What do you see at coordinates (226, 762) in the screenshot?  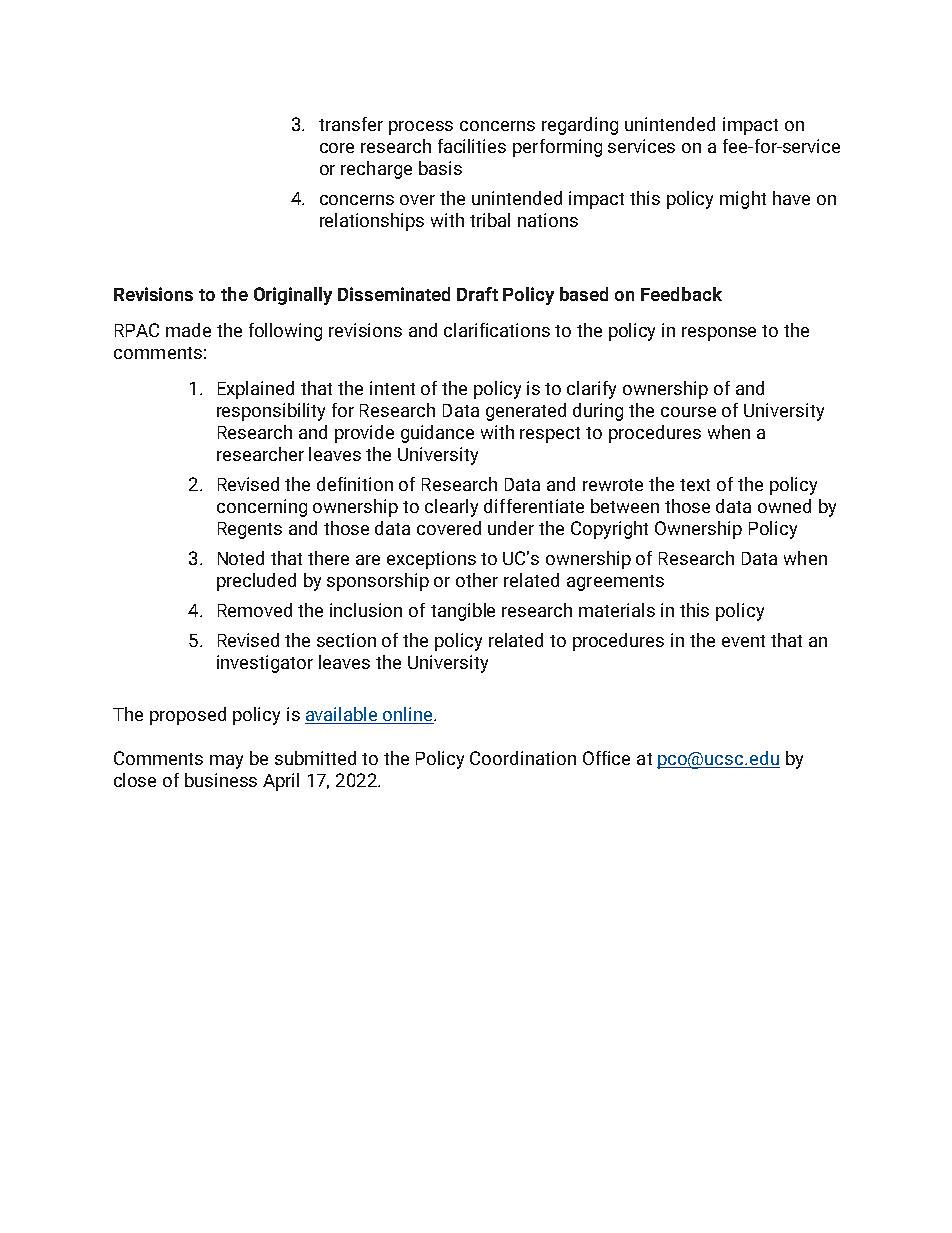 I see `may` at bounding box center [226, 762].
